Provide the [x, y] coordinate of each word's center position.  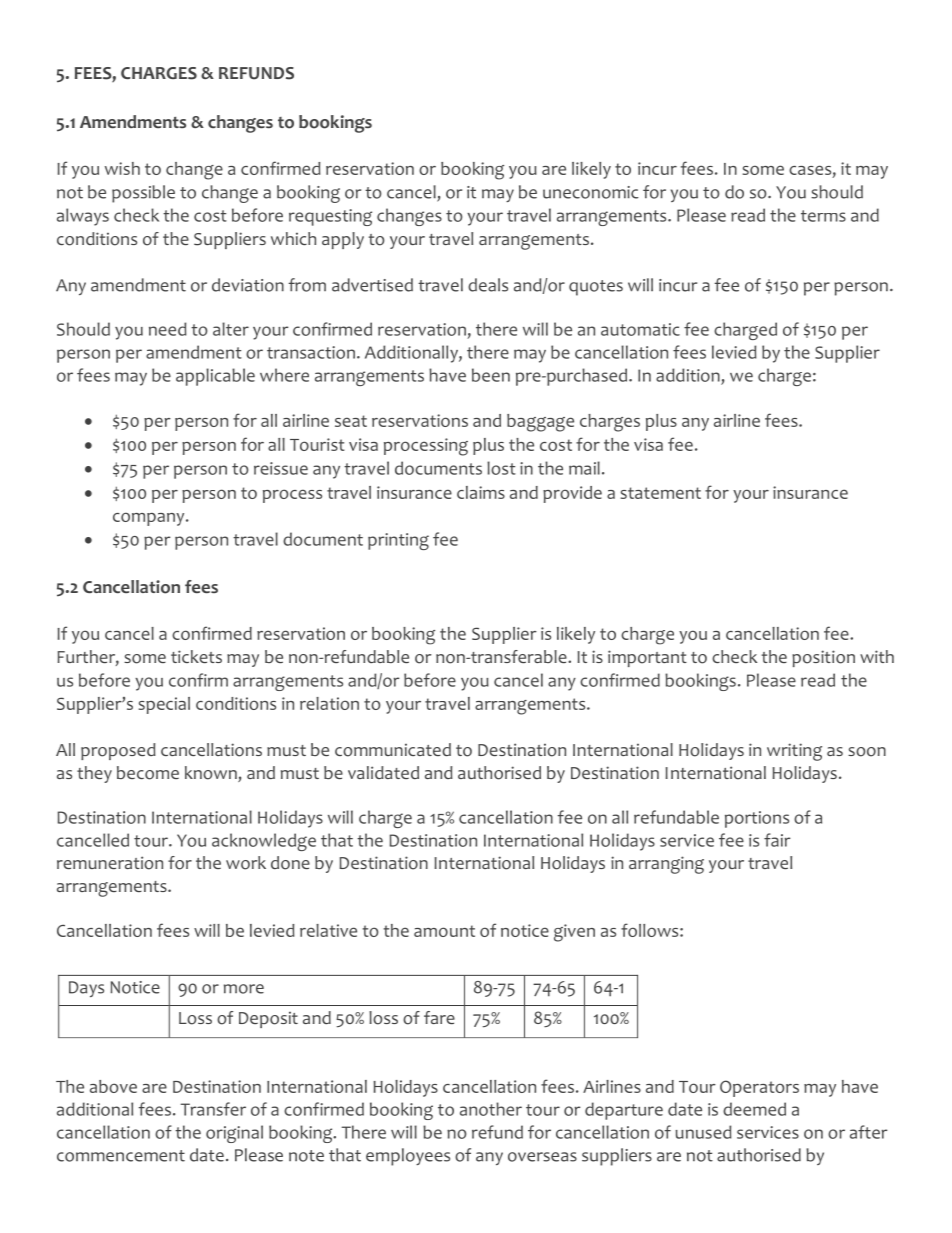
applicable [215, 377]
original [234, 1134]
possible [143, 194]
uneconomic [591, 192]
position [823, 658]
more [244, 989]
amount [444, 931]
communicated [393, 750]
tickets [196, 656]
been [491, 375]
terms [823, 216]
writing [794, 752]
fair [777, 840]
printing [398, 541]
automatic [640, 329]
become [148, 773]
